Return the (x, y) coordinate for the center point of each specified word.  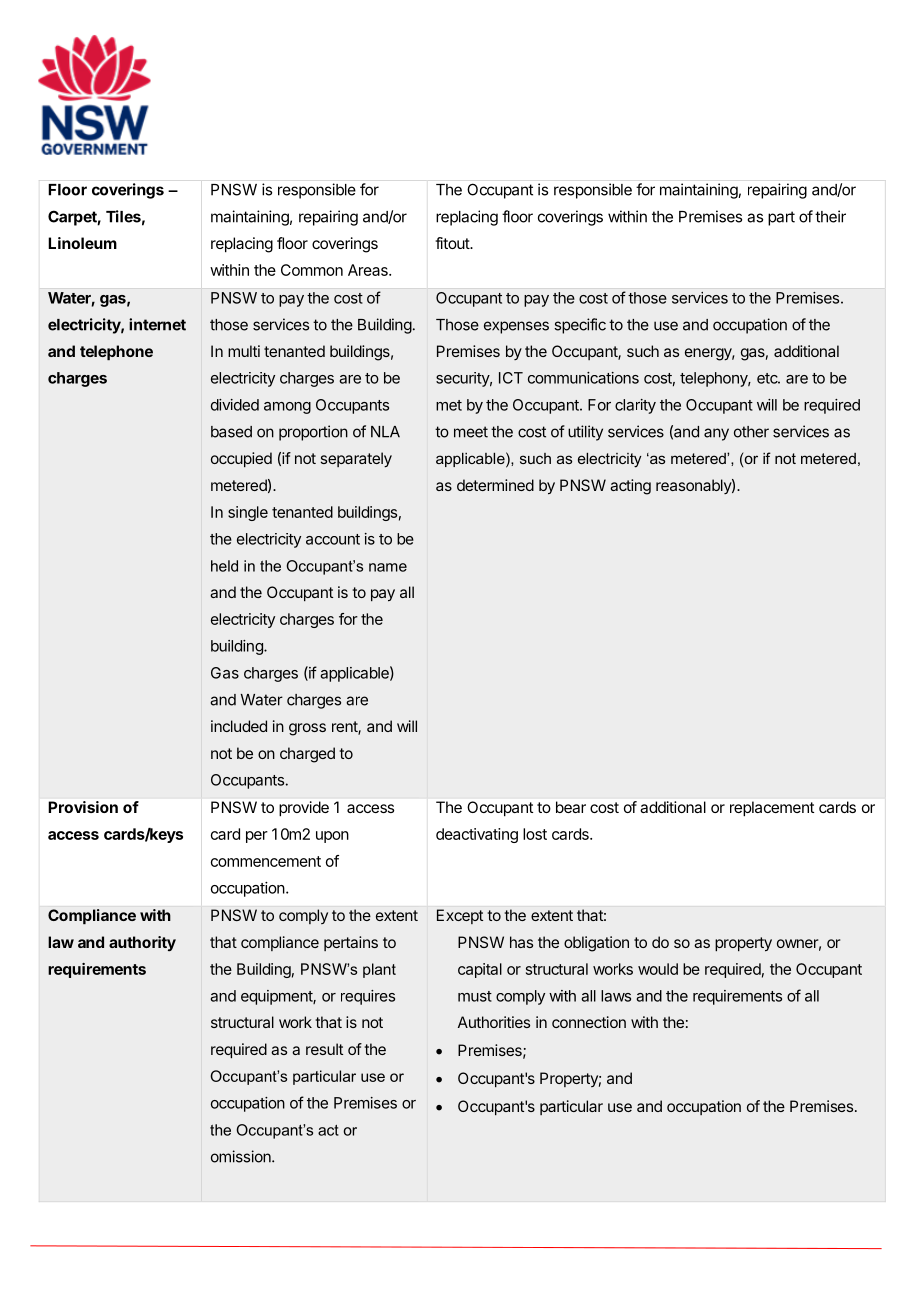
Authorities (494, 1022)
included (239, 726)
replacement (772, 808)
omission (242, 1156)
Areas (369, 270)
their (830, 216)
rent (345, 728)
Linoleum (82, 243)
